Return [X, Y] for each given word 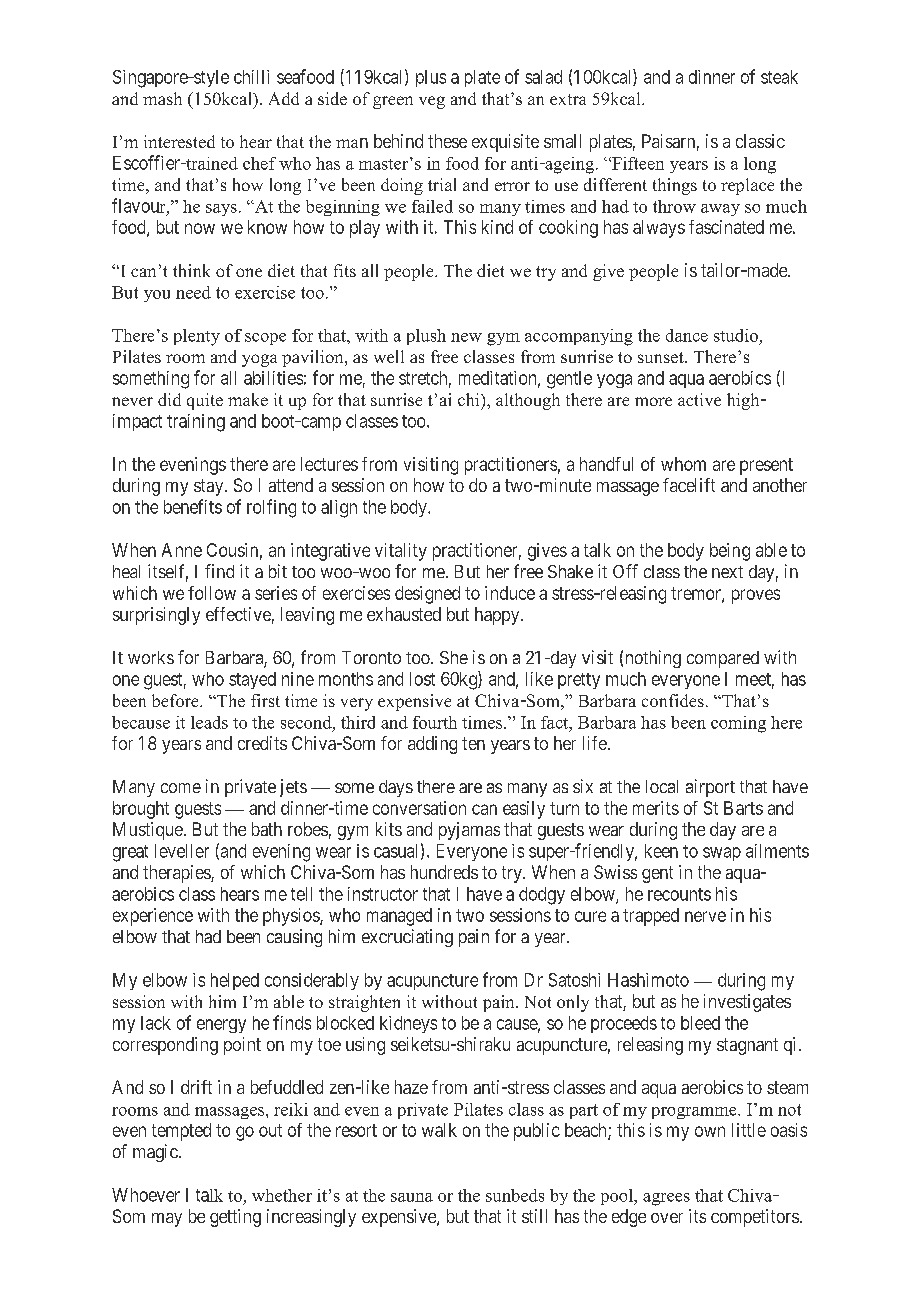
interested [179, 141]
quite [205, 401]
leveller [182, 851]
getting [235, 1218]
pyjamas [469, 831]
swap [722, 854]
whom [683, 464]
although [528, 401]
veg [432, 102]
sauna [412, 1197]
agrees [666, 1199]
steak [779, 77]
